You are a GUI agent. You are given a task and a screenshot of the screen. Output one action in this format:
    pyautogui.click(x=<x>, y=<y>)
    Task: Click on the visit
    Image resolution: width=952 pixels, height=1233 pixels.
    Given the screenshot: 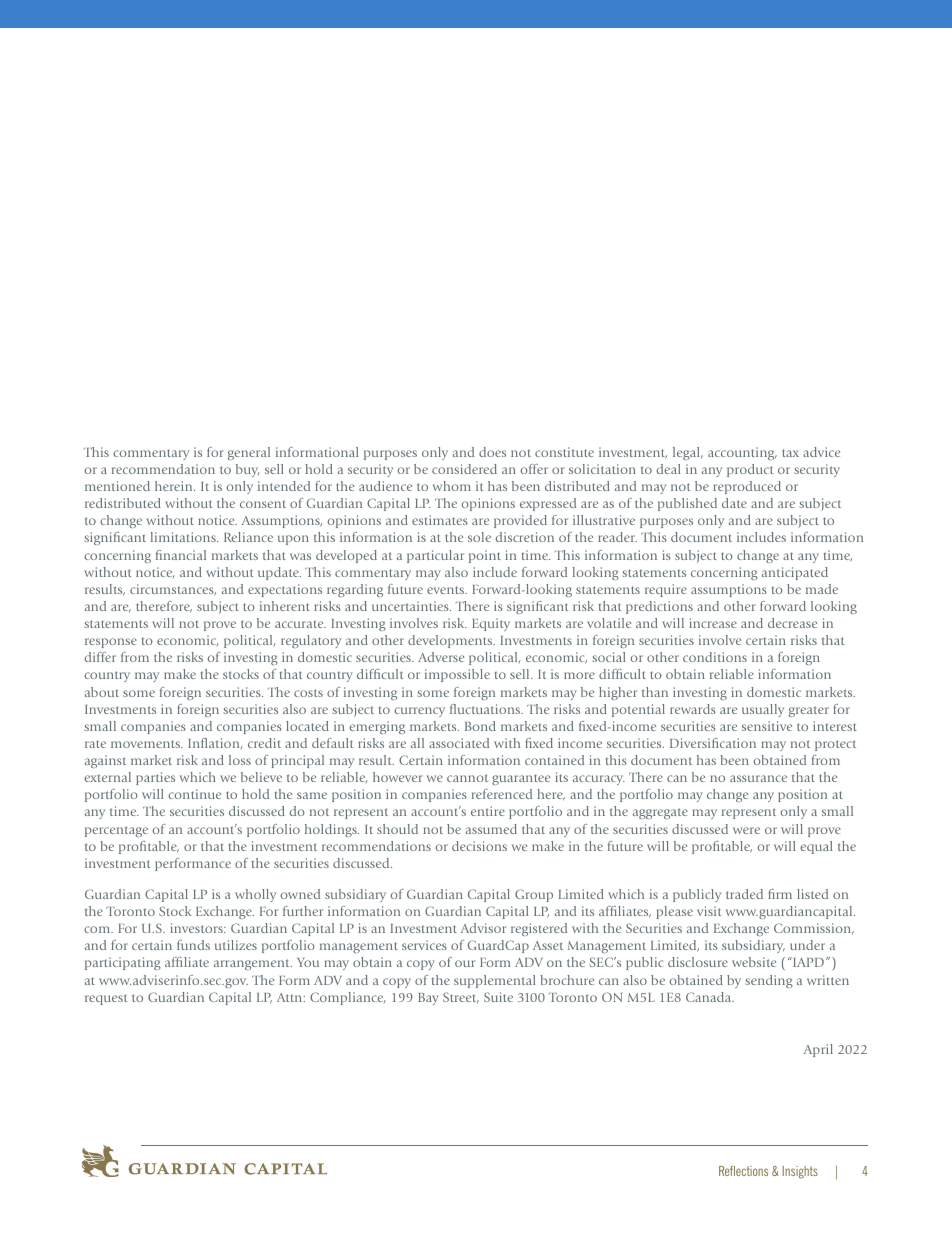 What is the action you would take?
    pyautogui.click(x=709, y=911)
